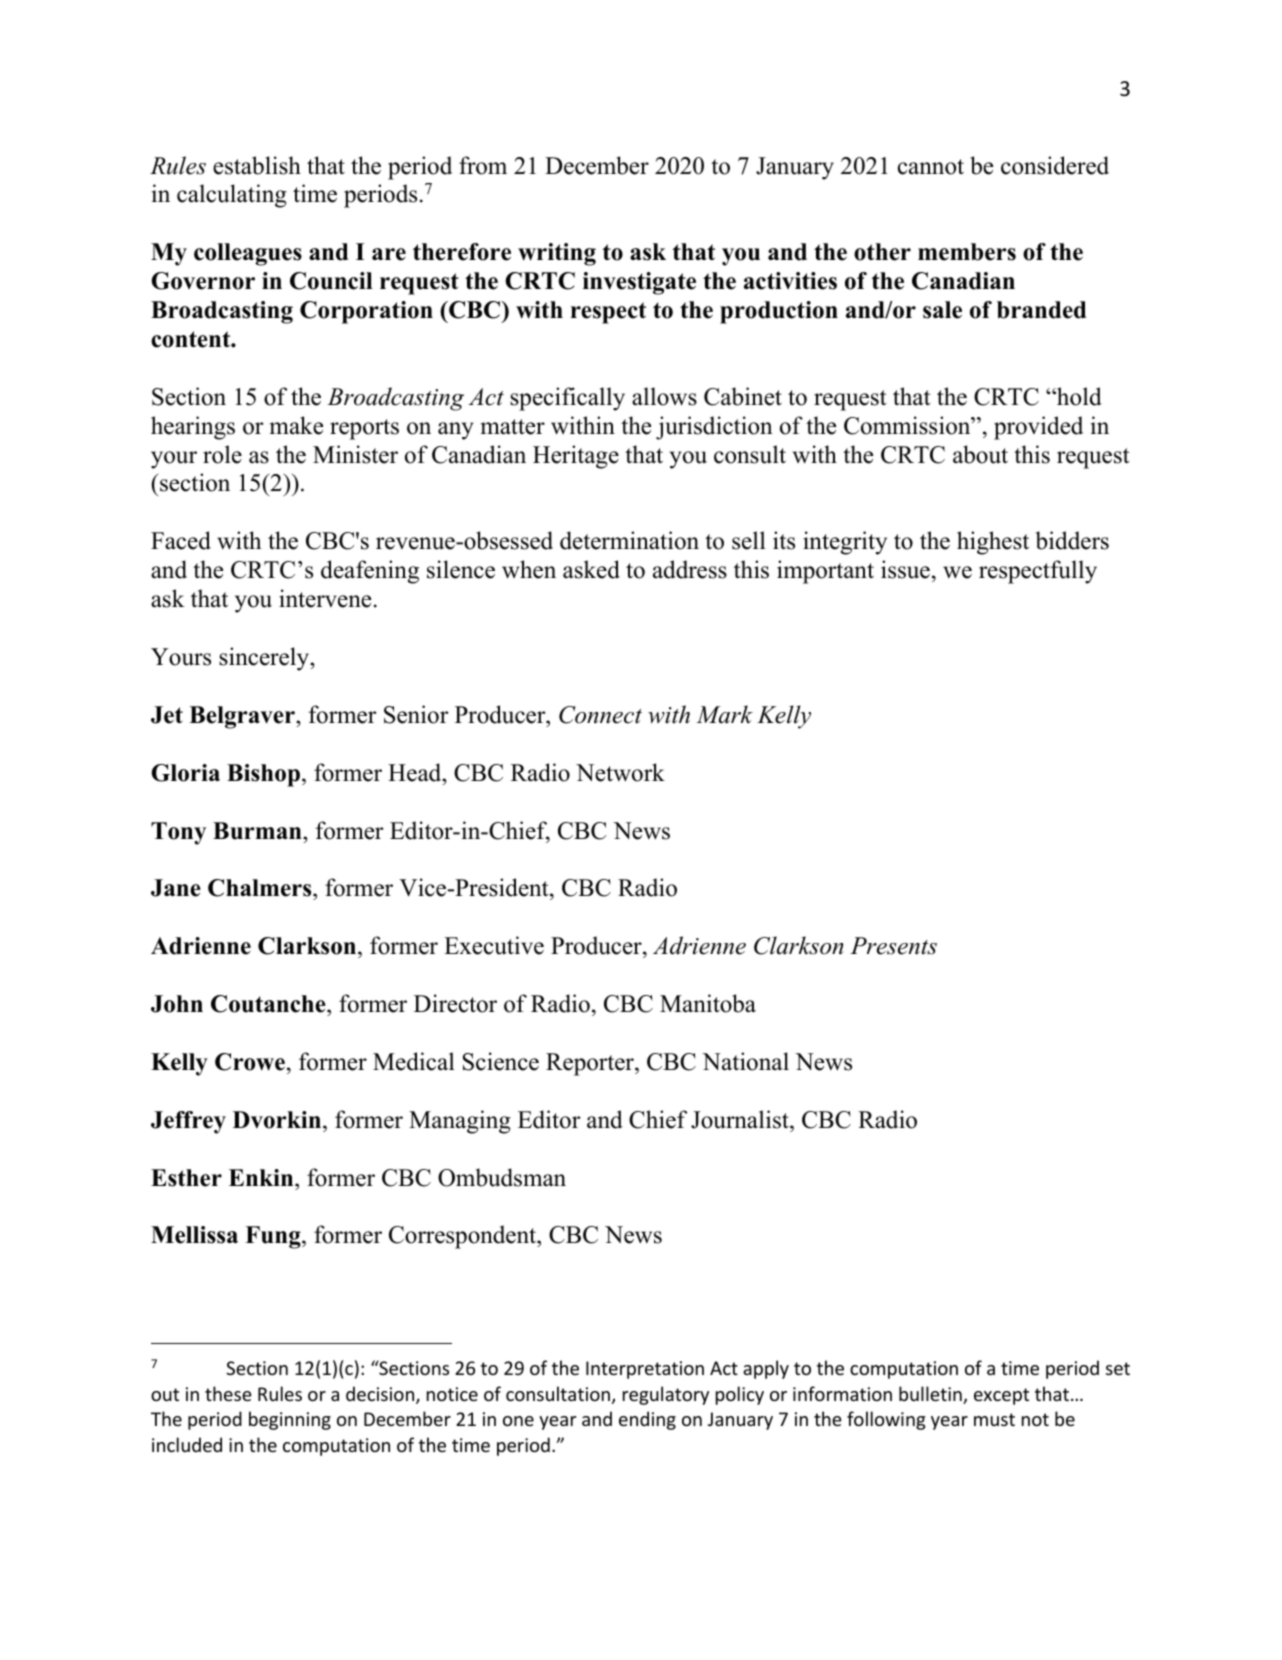 The image size is (1282, 1660). Describe the element at coordinates (745, 1061) in the page. I see `National` at that location.
